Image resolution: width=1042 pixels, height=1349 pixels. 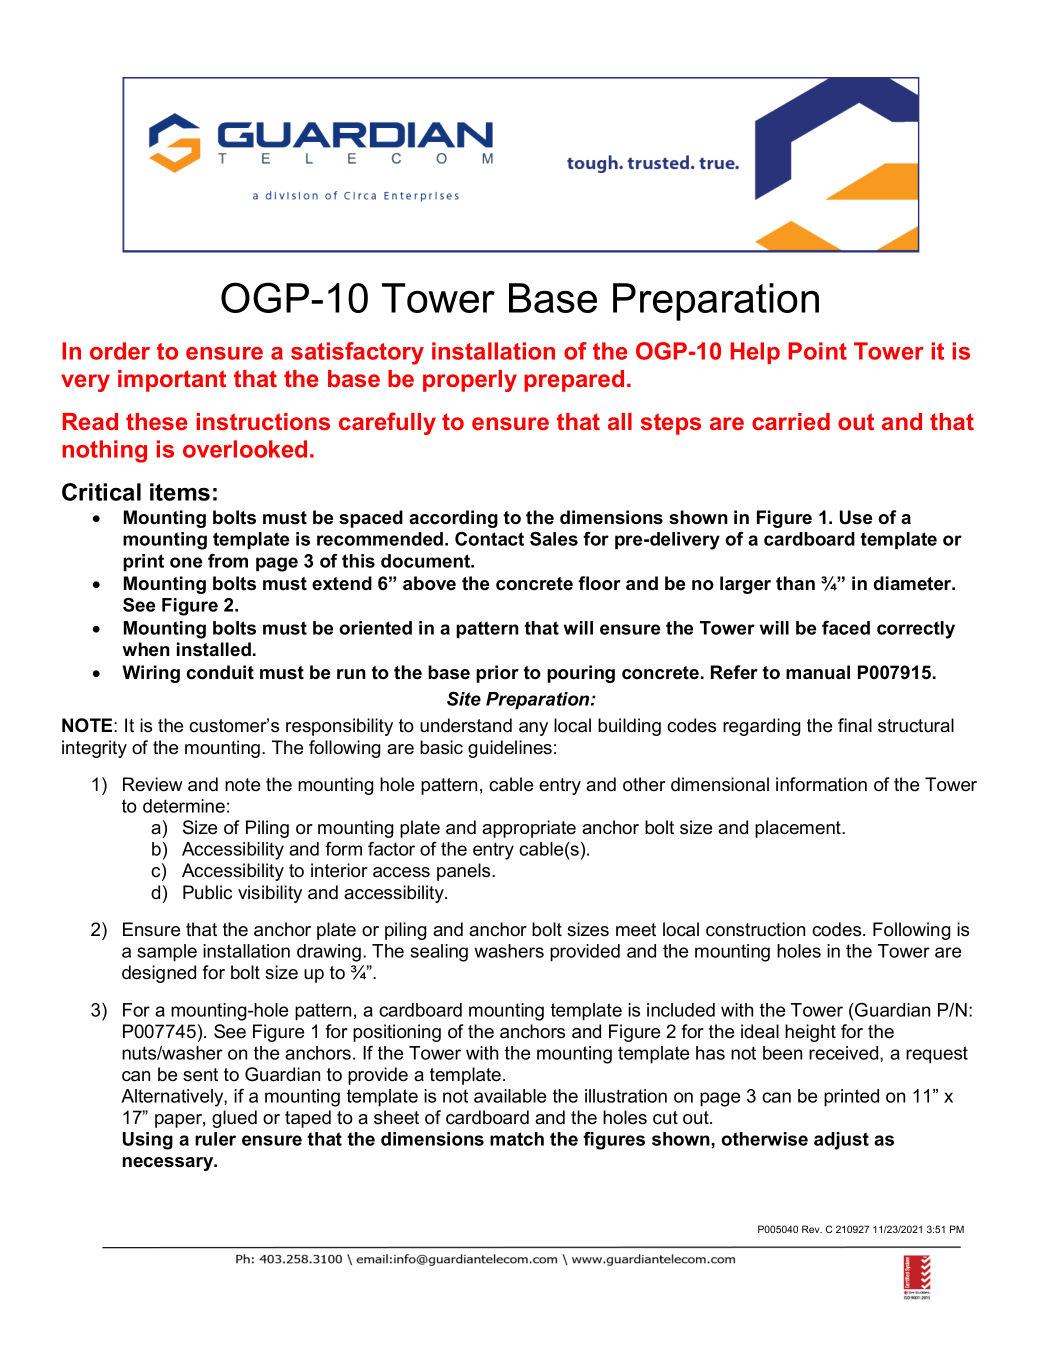 What do you see at coordinates (497, 674) in the document?
I see `prior` at bounding box center [497, 674].
